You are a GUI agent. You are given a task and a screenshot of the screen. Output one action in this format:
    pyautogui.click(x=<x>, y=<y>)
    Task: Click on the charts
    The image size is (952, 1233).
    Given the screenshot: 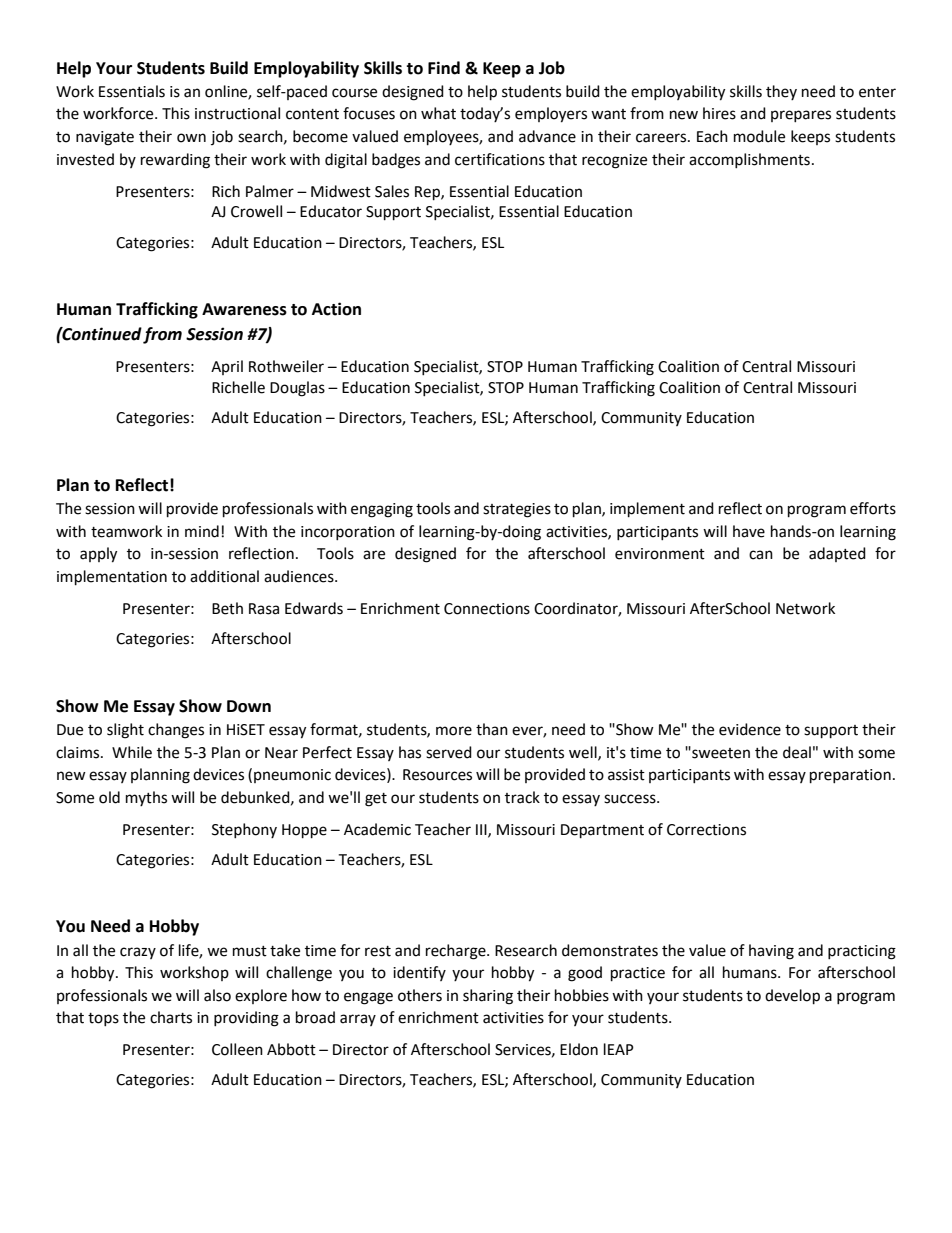 What is the action you would take?
    pyautogui.click(x=171, y=1017)
